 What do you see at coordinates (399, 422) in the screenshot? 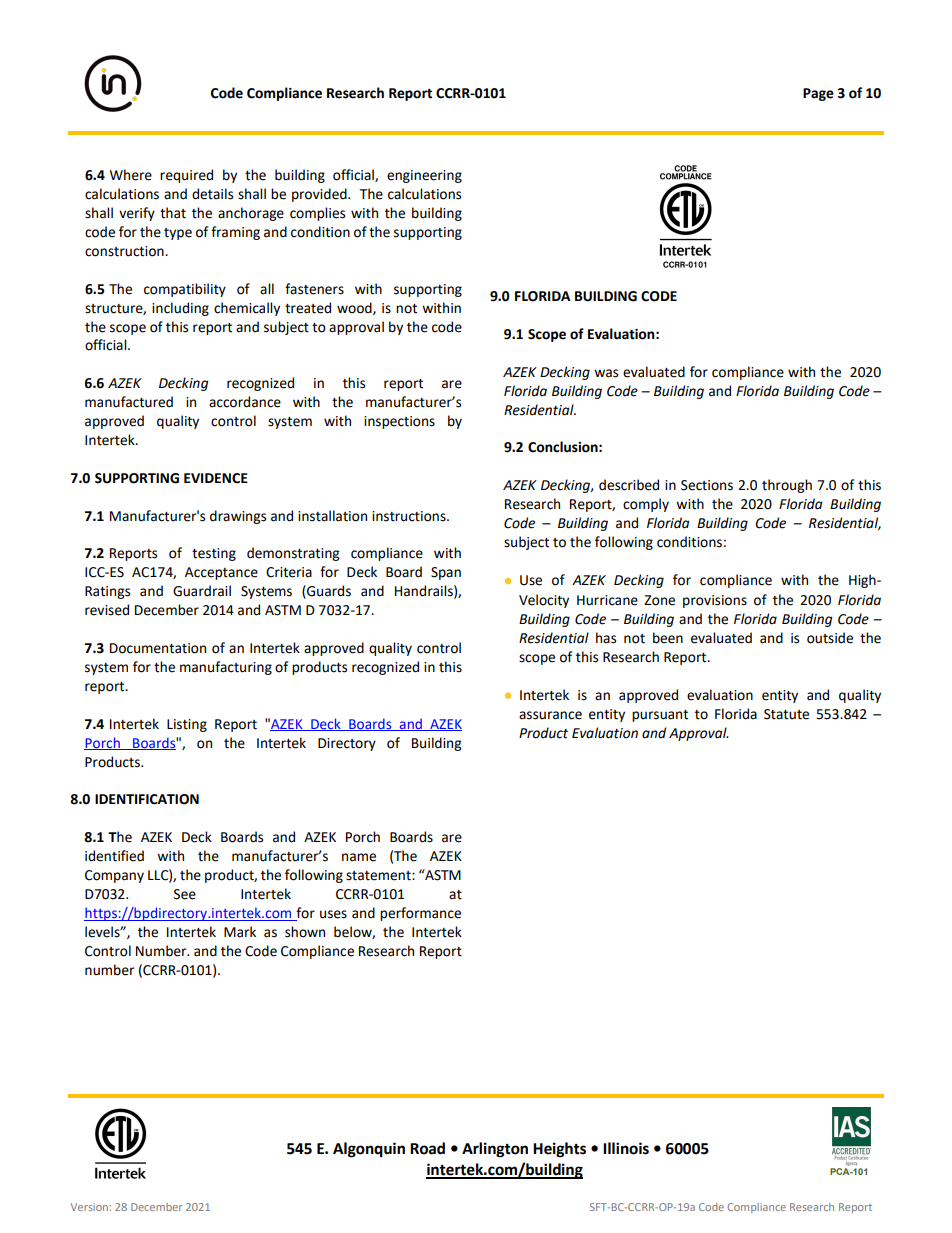
I see `inspections` at bounding box center [399, 422].
